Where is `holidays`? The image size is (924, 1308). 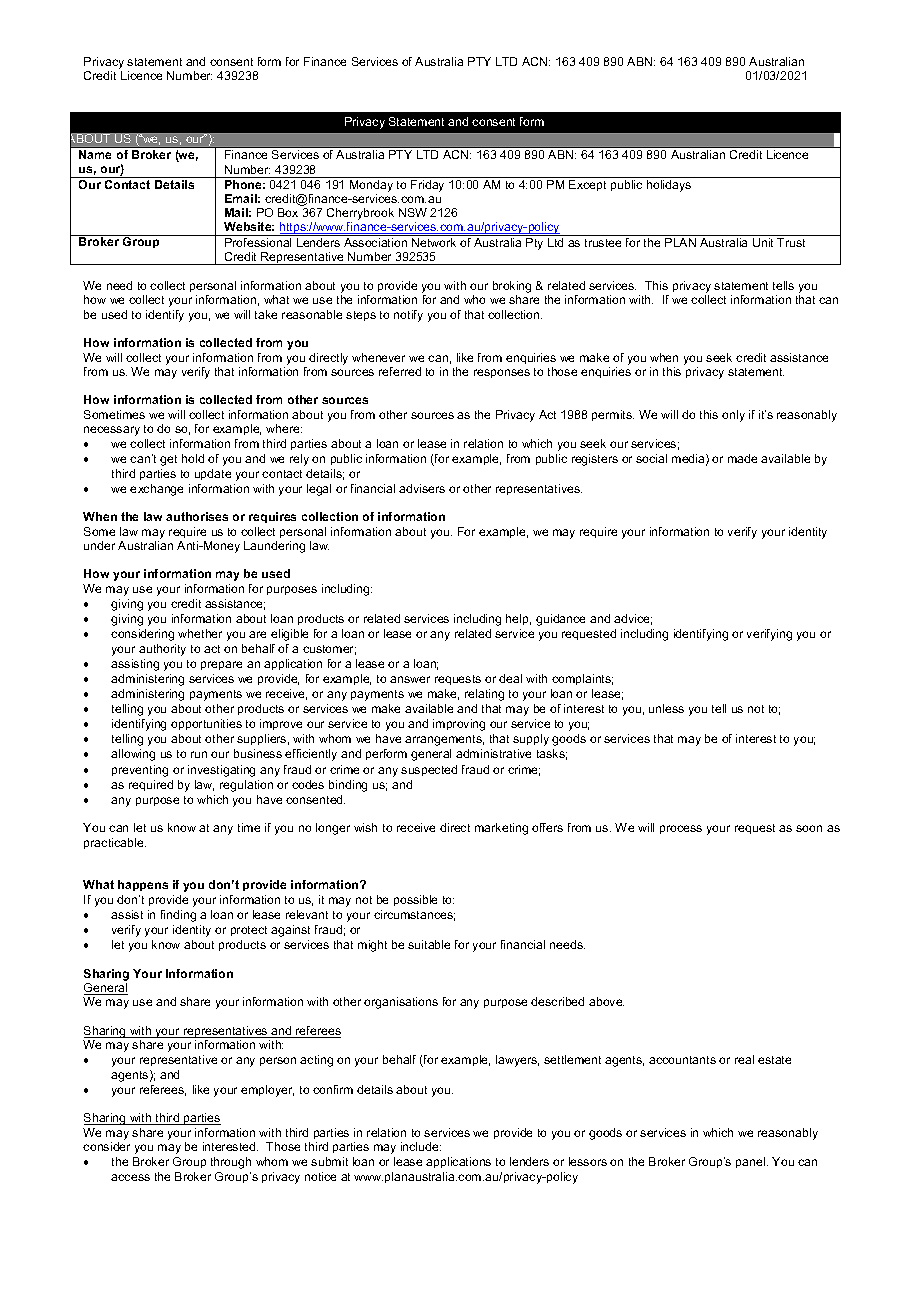 holidays is located at coordinates (669, 186).
